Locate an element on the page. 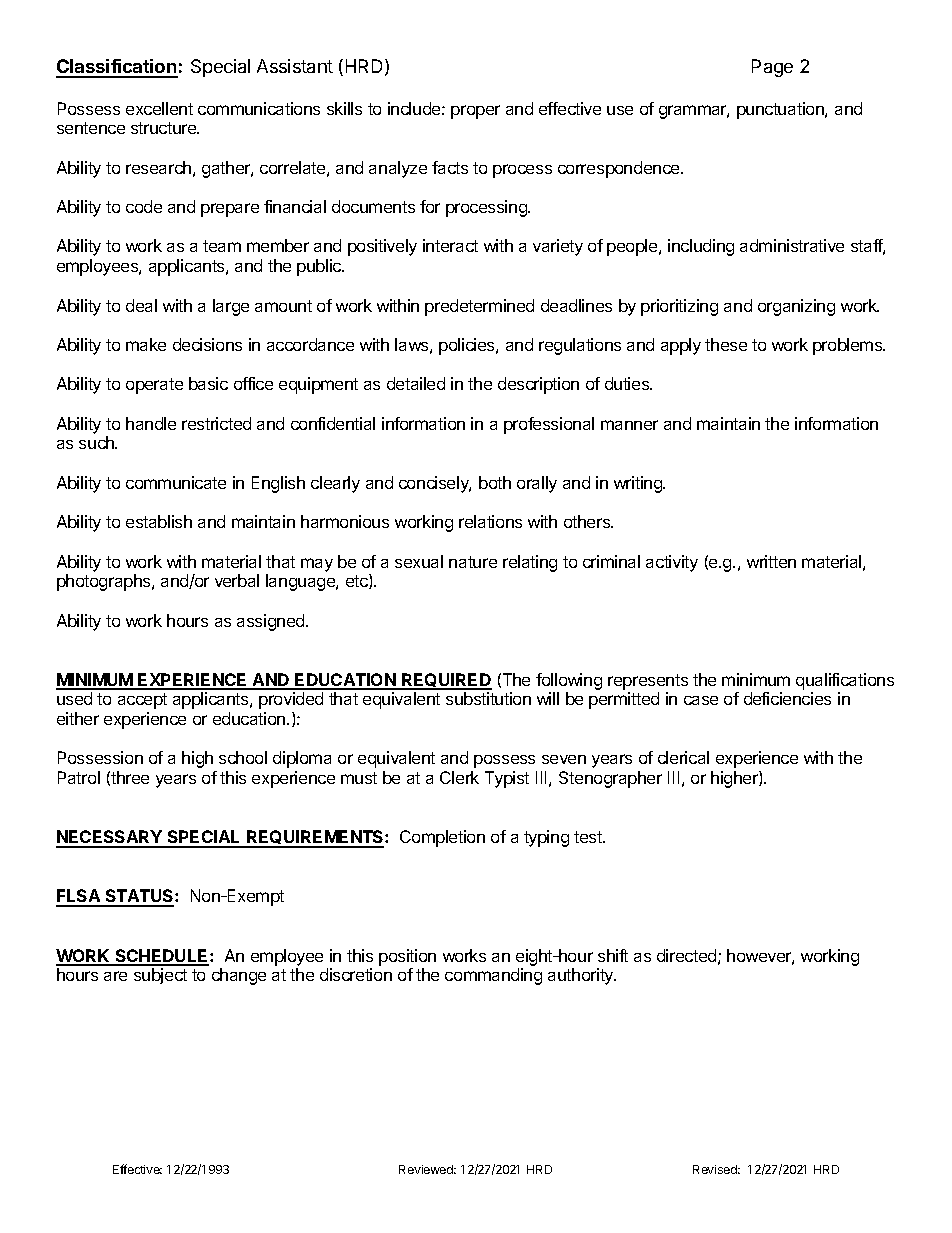 The image size is (952, 1233). establish is located at coordinates (159, 521).
